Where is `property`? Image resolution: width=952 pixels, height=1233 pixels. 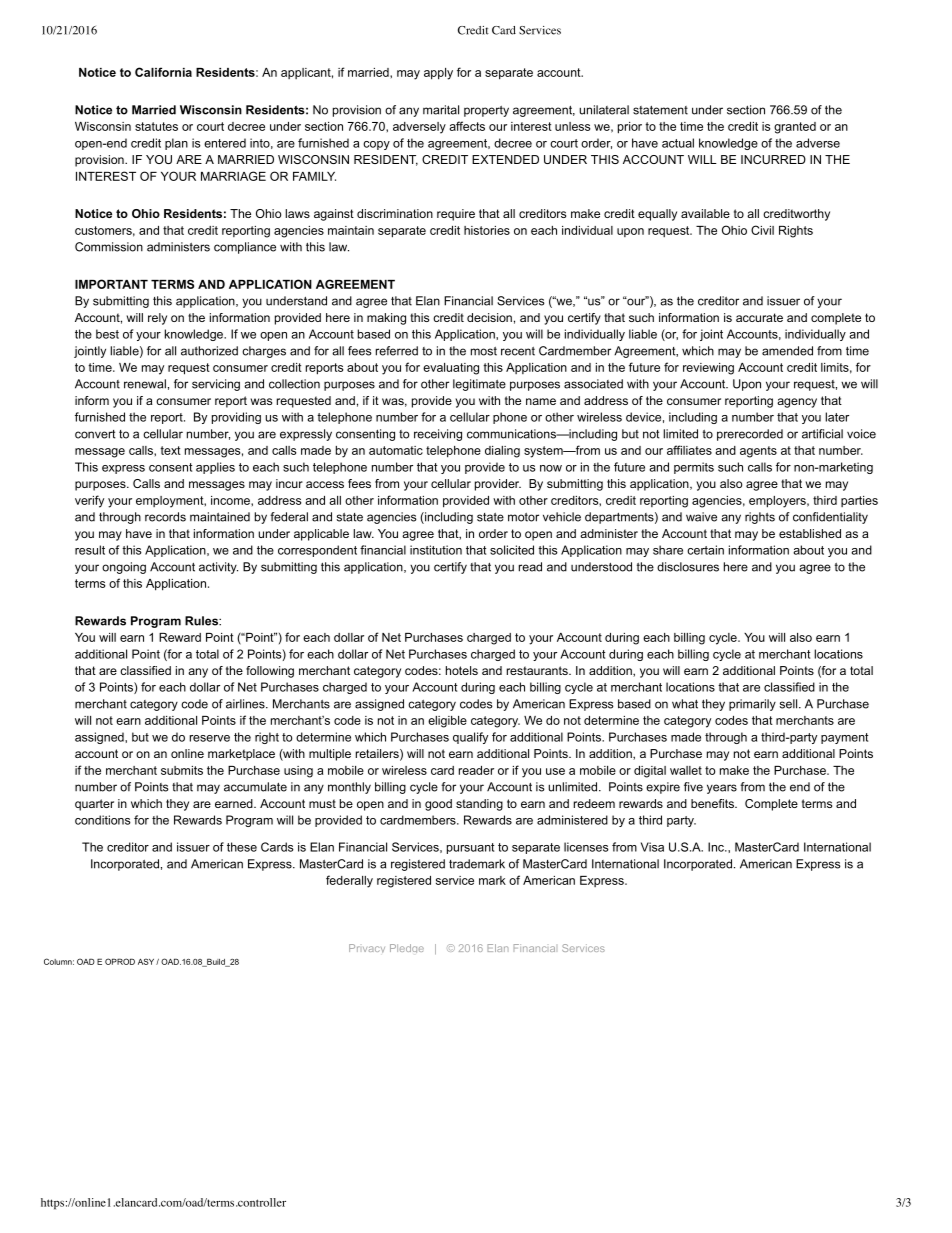
property is located at coordinates (486, 111).
